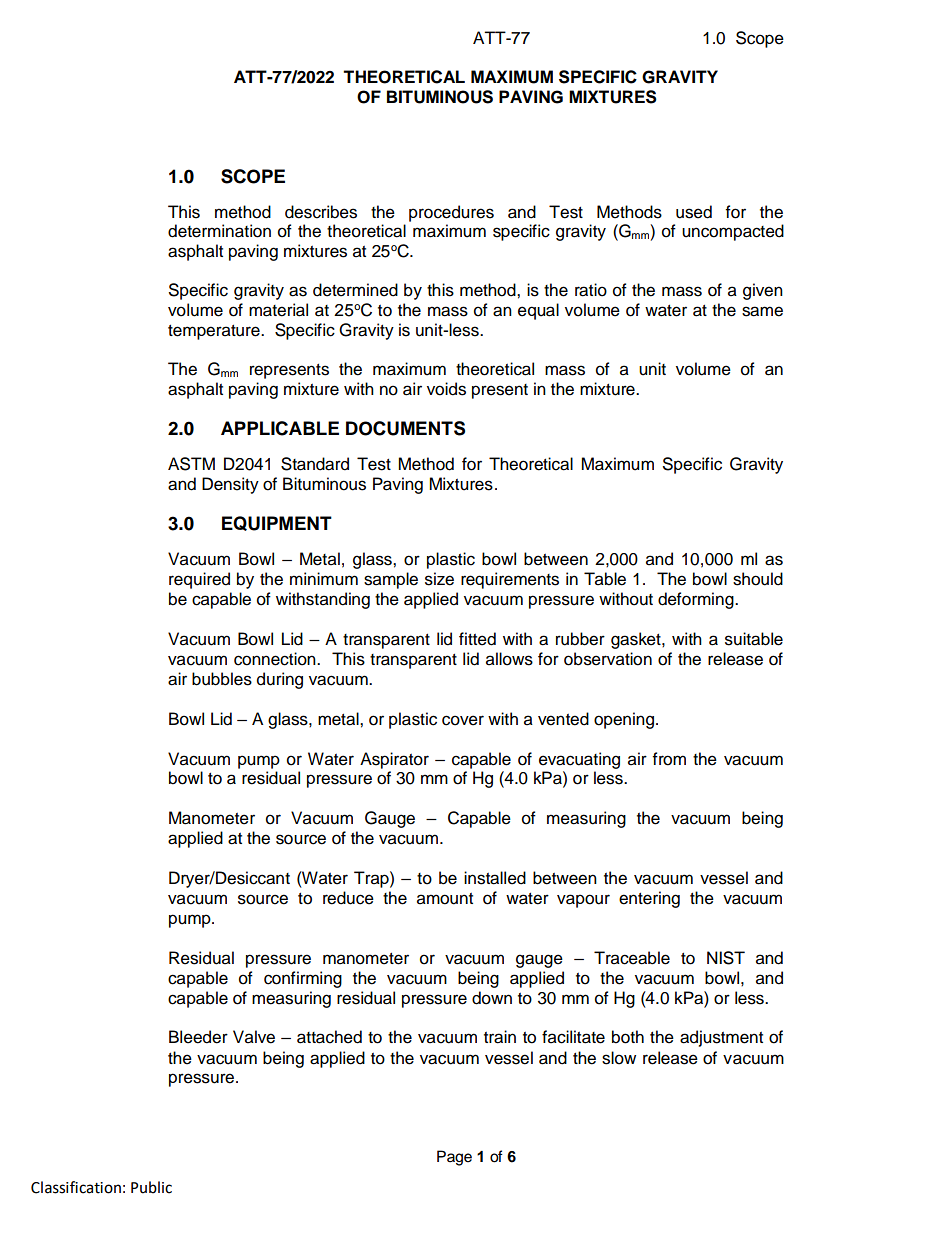 The image size is (952, 1233). Describe the element at coordinates (222, 679) in the screenshot. I see `bubbles` at that location.
